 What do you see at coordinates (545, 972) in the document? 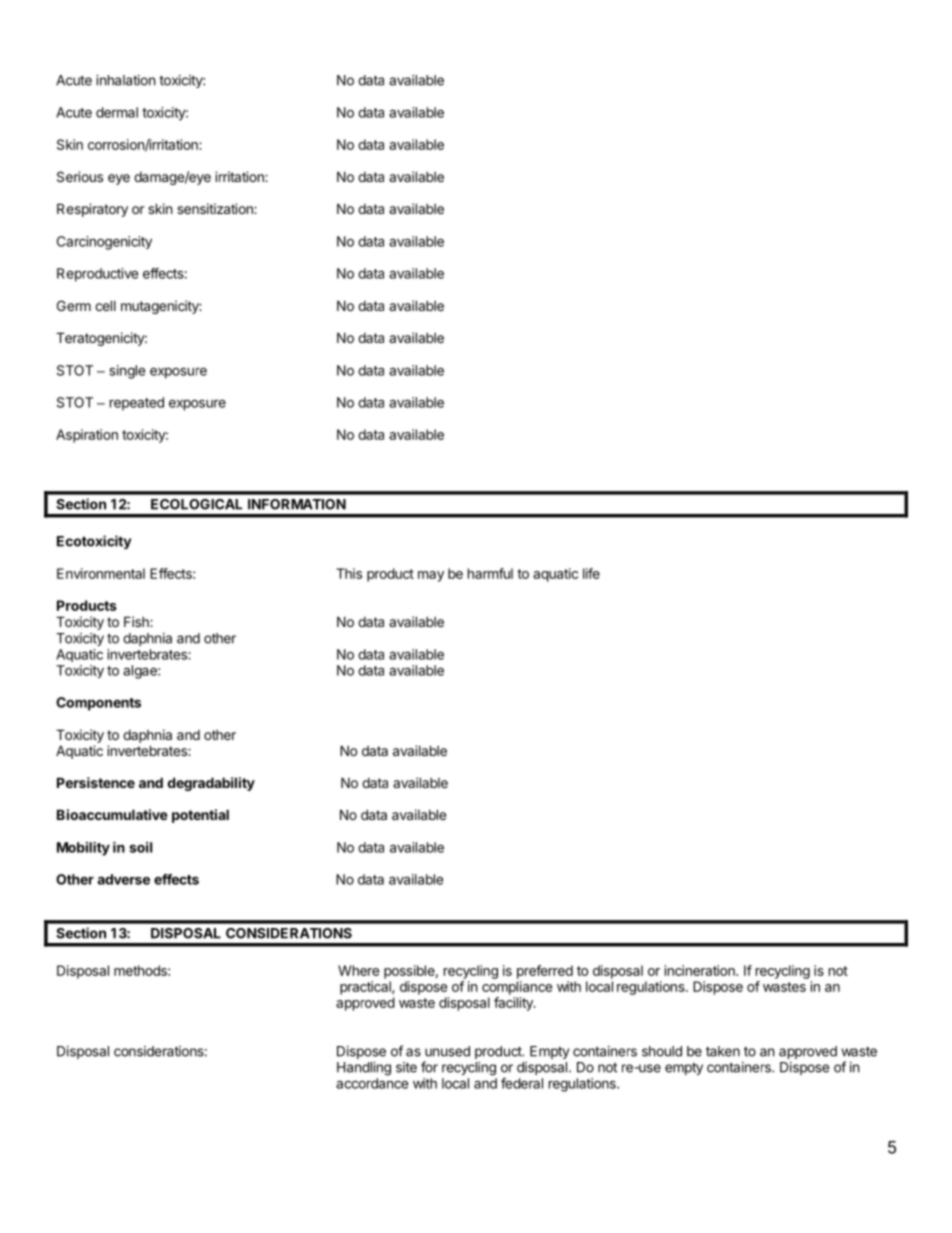
I see `preferred` at bounding box center [545, 972].
